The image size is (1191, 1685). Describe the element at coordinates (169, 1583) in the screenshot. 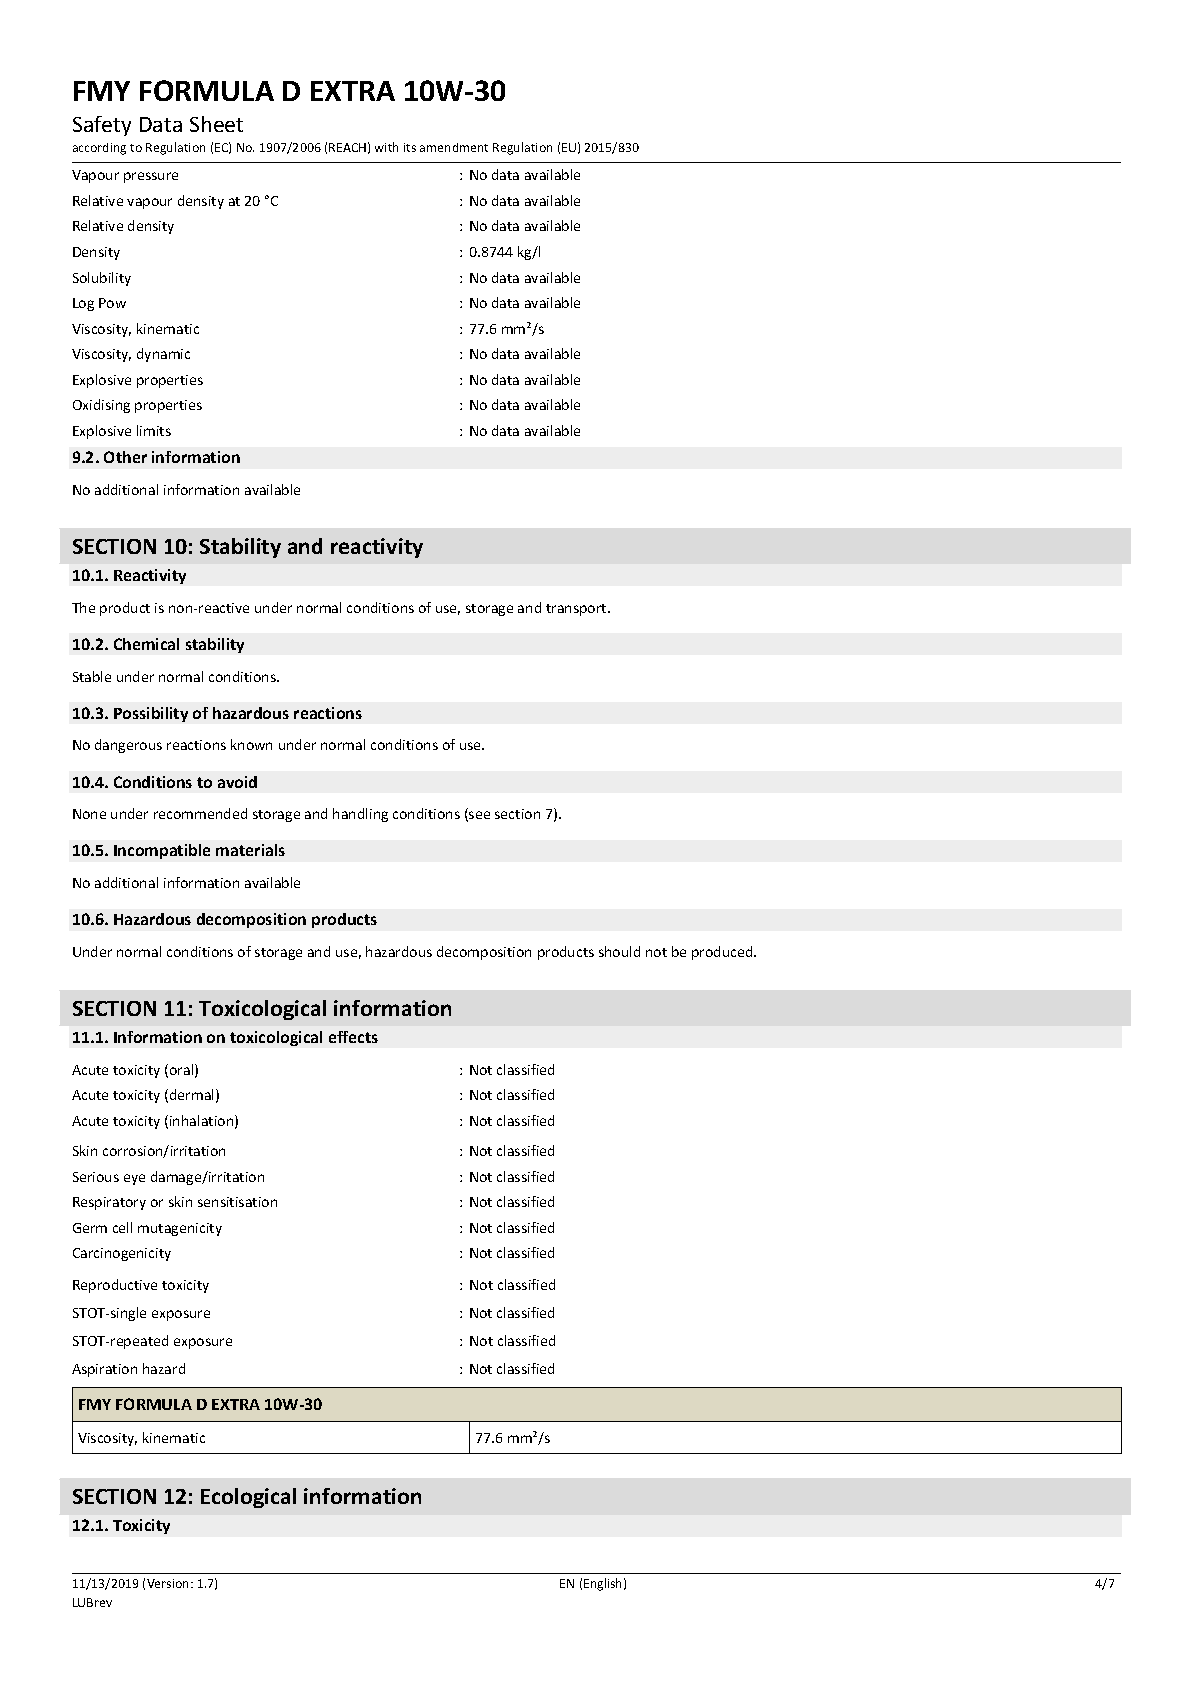

I see `Version` at that location.
